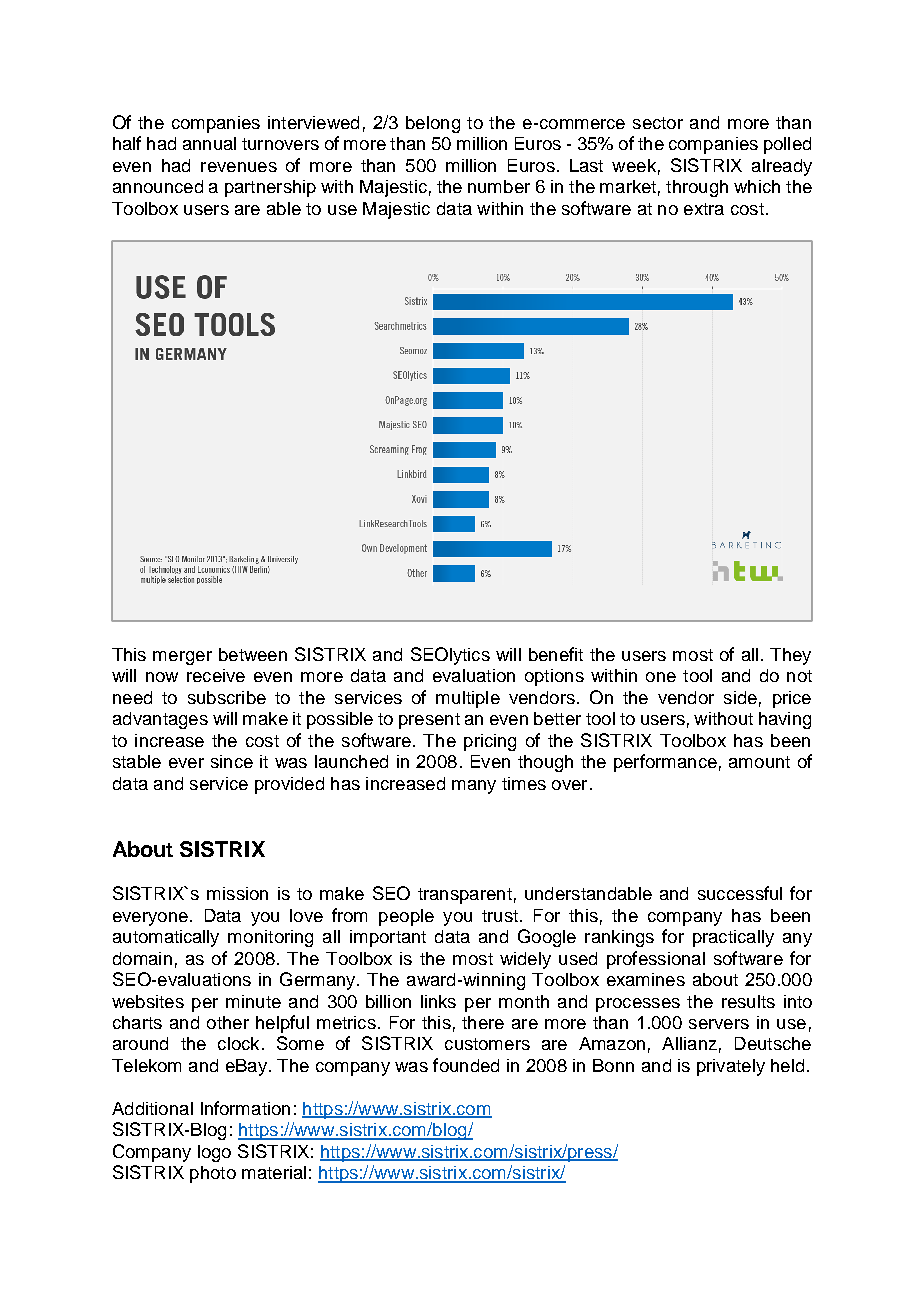 The image size is (924, 1307). Describe the element at coordinates (731, 1067) in the page. I see `privately` at that location.
